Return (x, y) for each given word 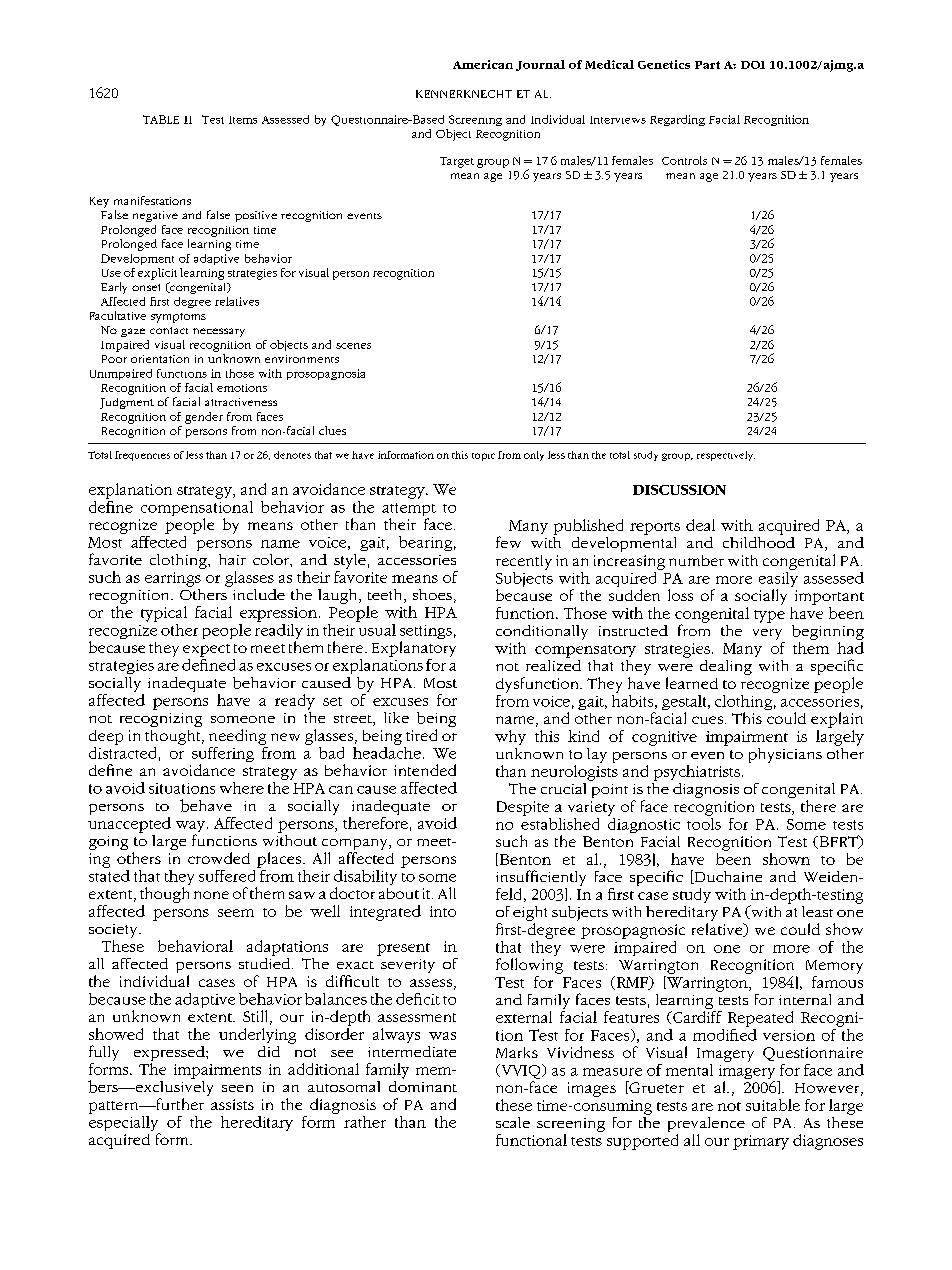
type (769, 616)
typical (164, 614)
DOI (753, 65)
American (483, 64)
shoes (432, 594)
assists (232, 1104)
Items (243, 120)
